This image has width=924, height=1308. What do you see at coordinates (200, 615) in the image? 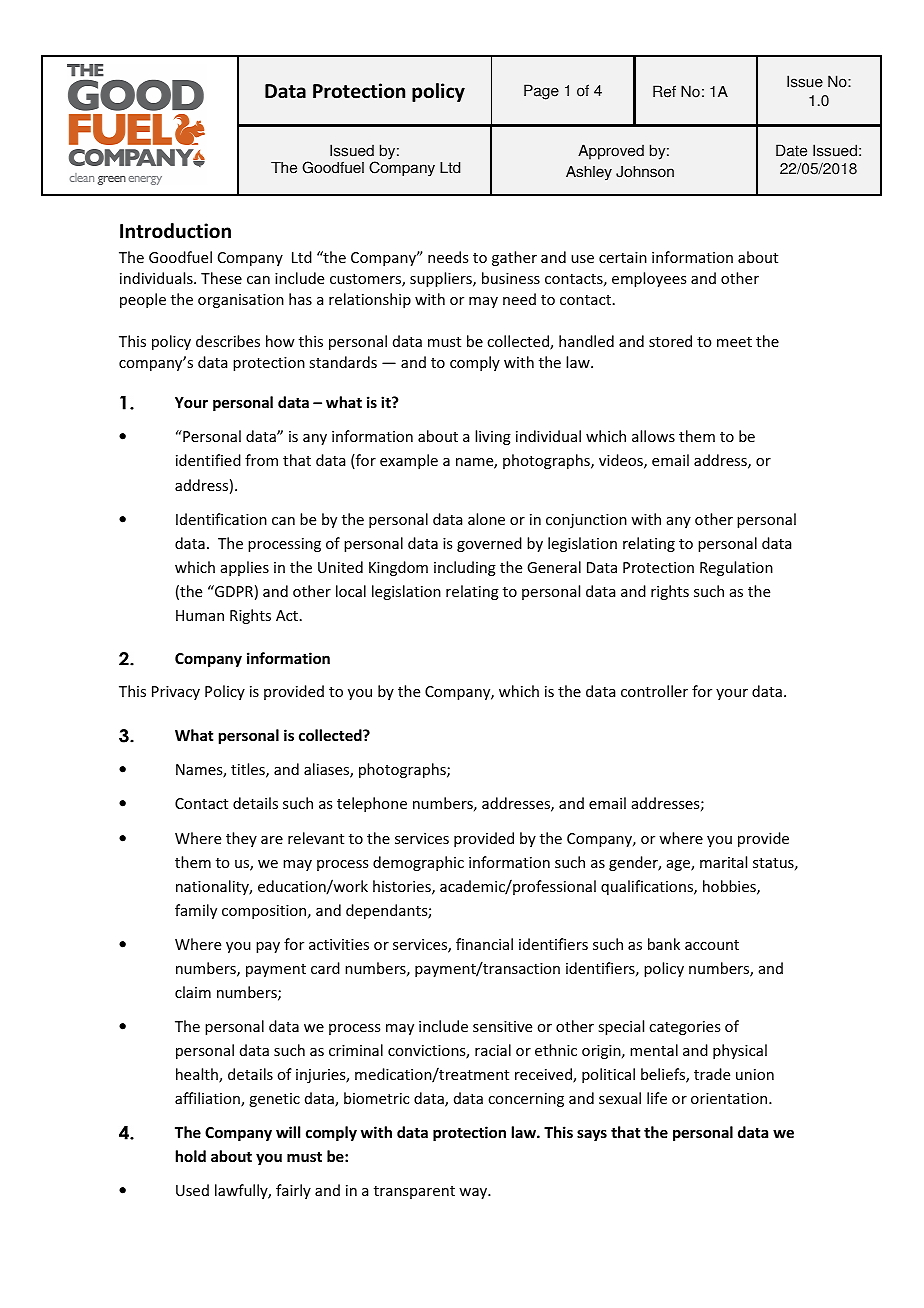
I see `Human` at bounding box center [200, 615].
